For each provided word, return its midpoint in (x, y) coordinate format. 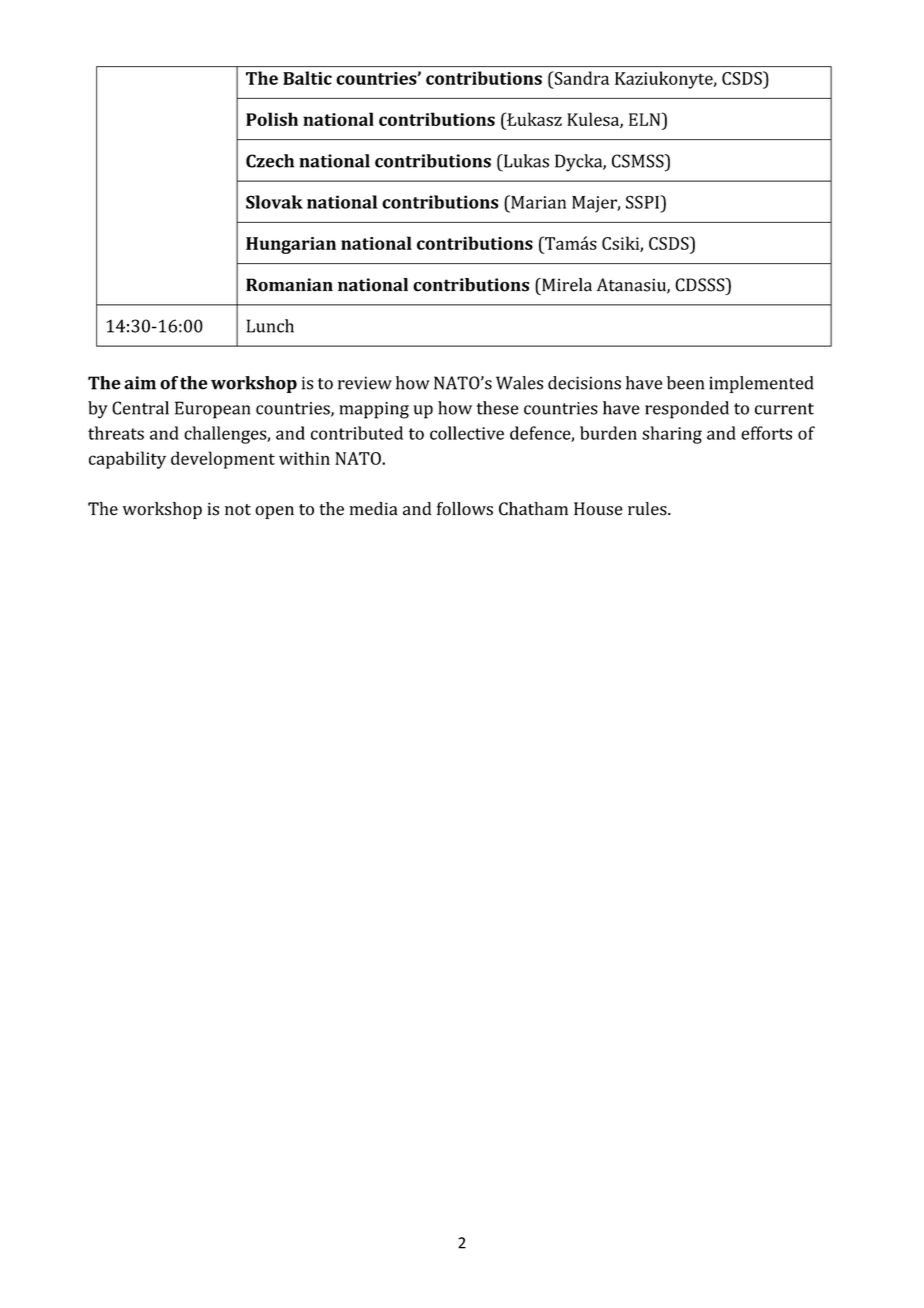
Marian (537, 202)
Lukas (525, 161)
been (686, 383)
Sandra (580, 78)
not (238, 510)
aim (140, 383)
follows (465, 509)
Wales (519, 383)
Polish (272, 119)
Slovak (274, 202)
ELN (646, 119)
